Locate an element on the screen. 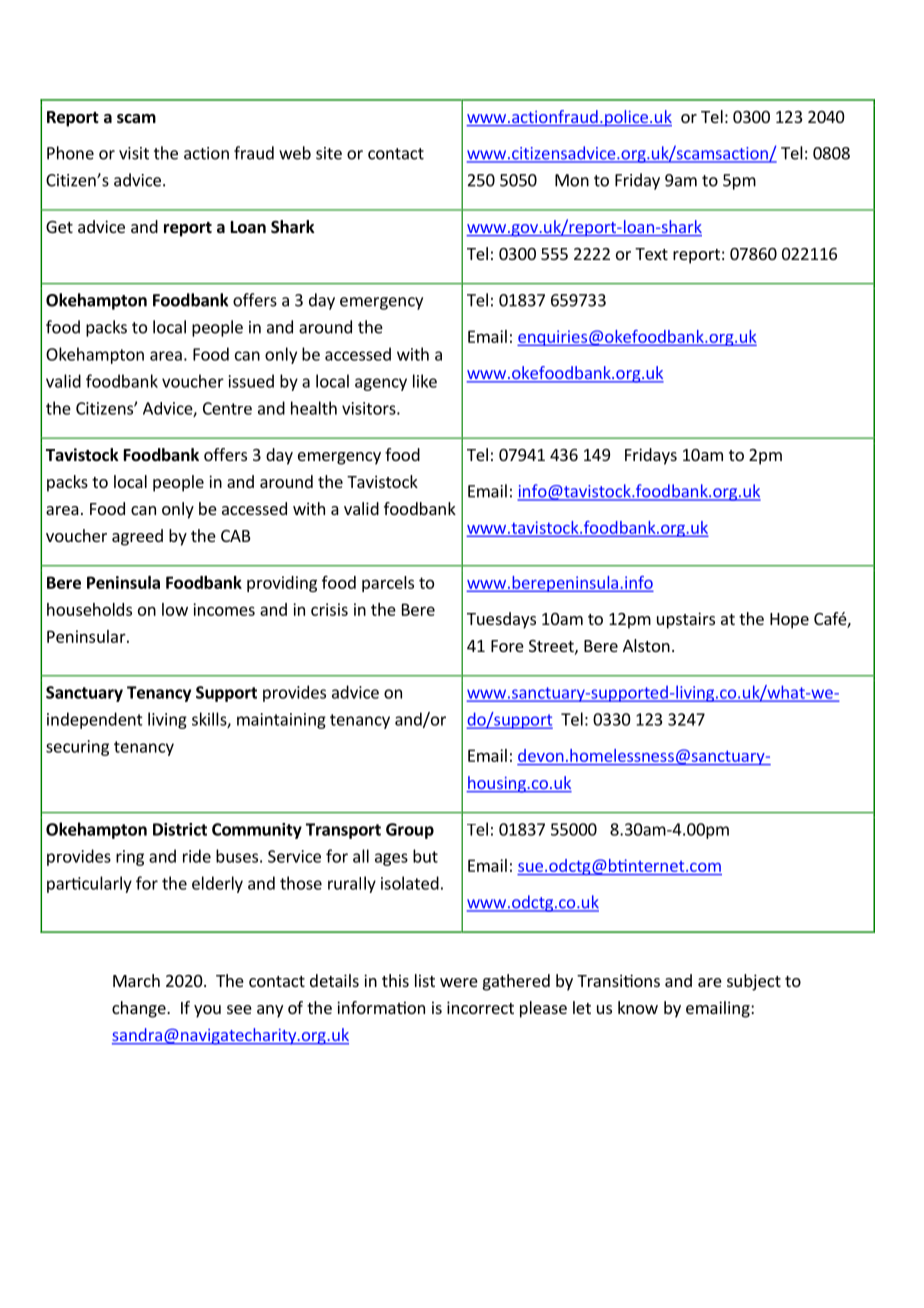 This screenshot has height=1308, width=924. low is located at coordinates (175, 609).
